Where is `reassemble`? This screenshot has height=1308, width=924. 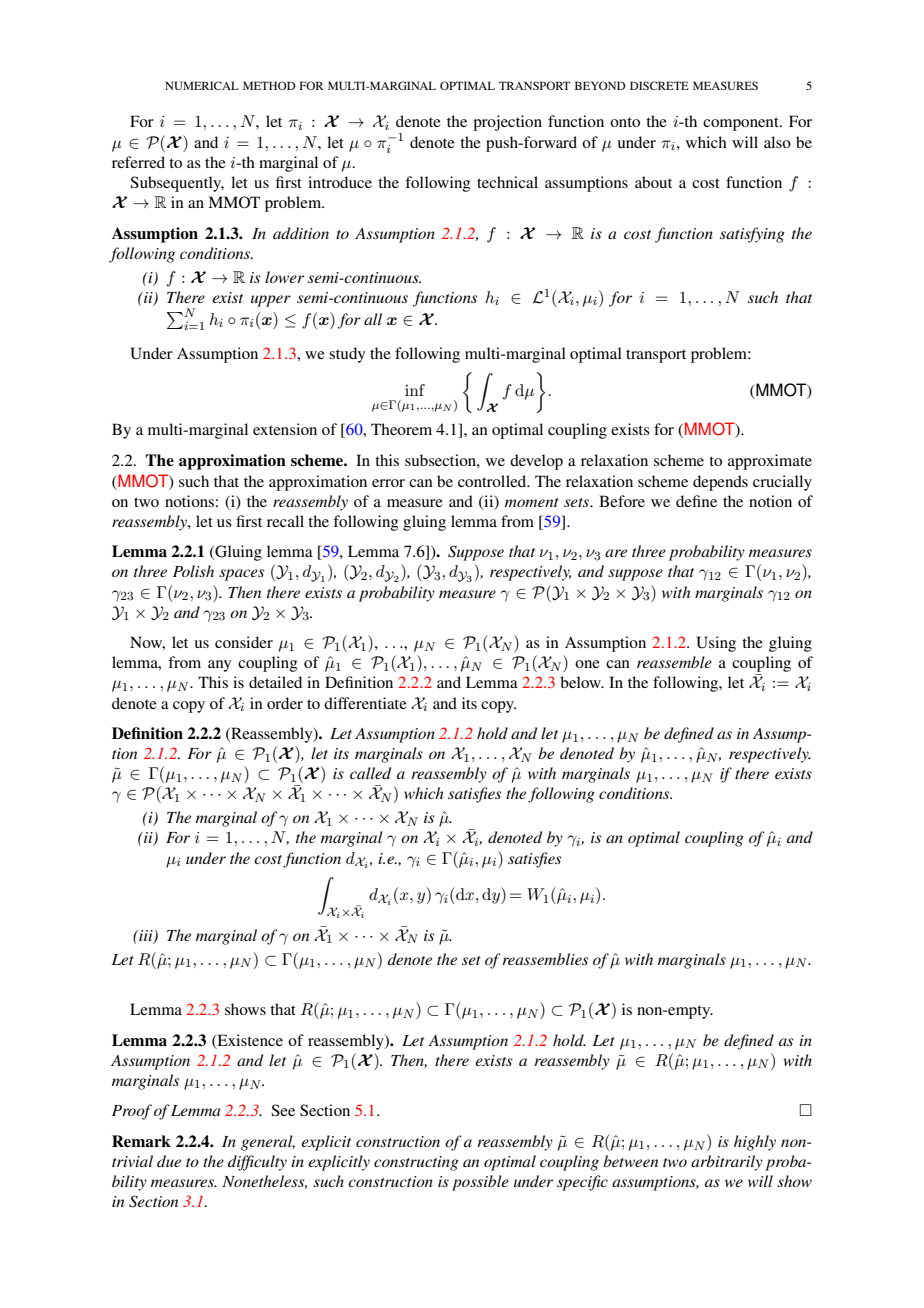
reassemble is located at coordinates (674, 662).
